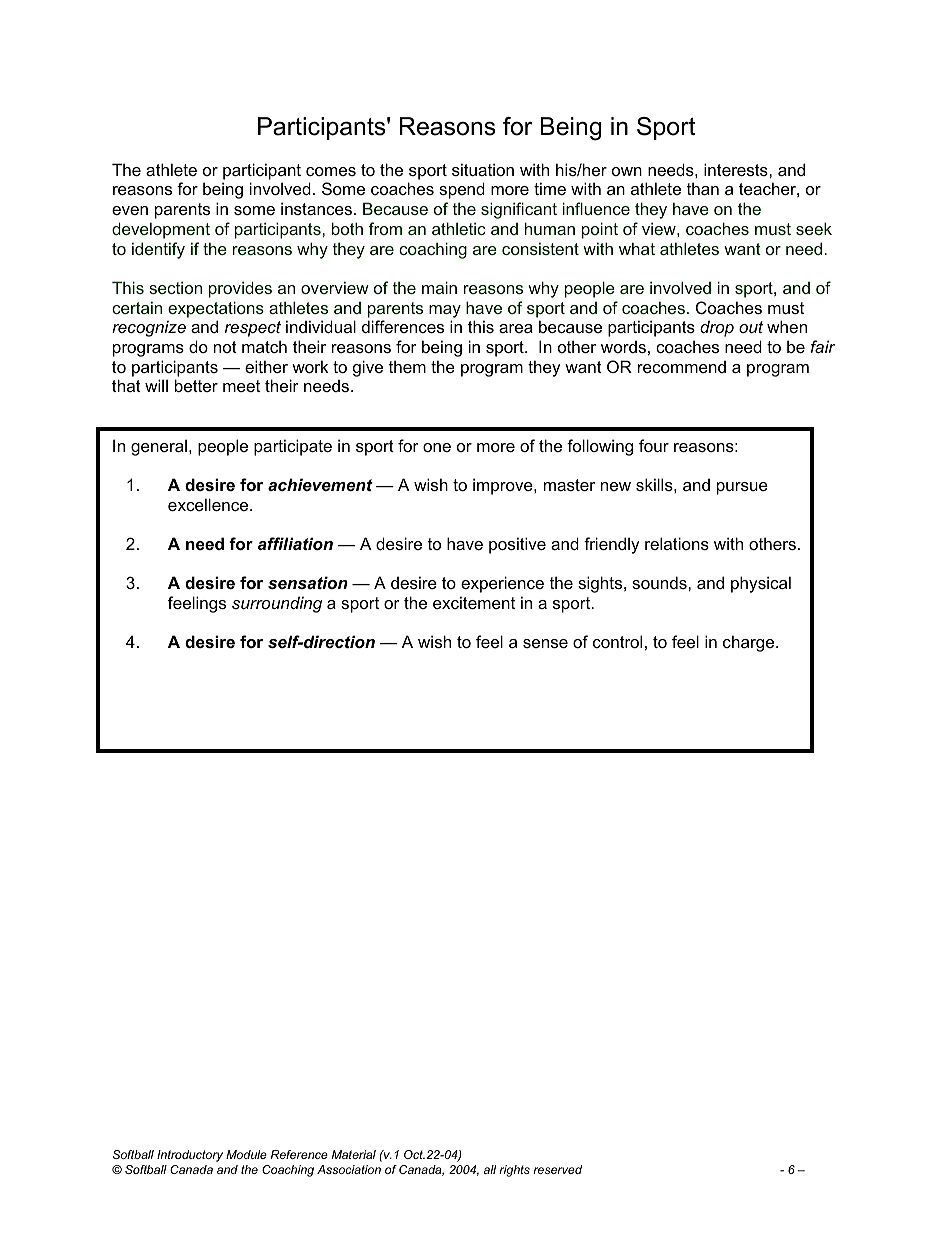  What do you see at coordinates (545, 643) in the document?
I see `sense` at bounding box center [545, 643].
